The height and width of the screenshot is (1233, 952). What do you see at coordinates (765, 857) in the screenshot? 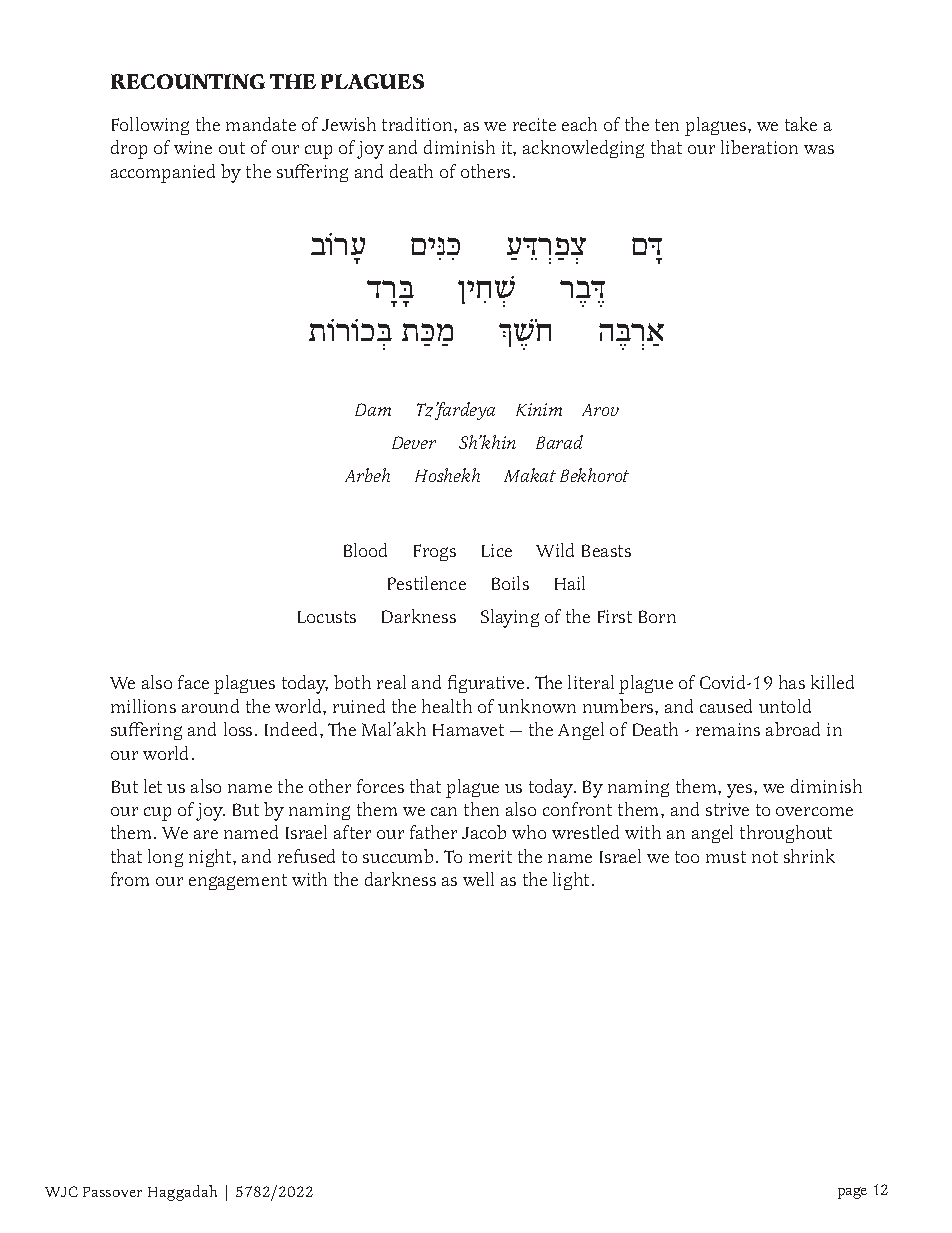
I see `not` at bounding box center [765, 857].
